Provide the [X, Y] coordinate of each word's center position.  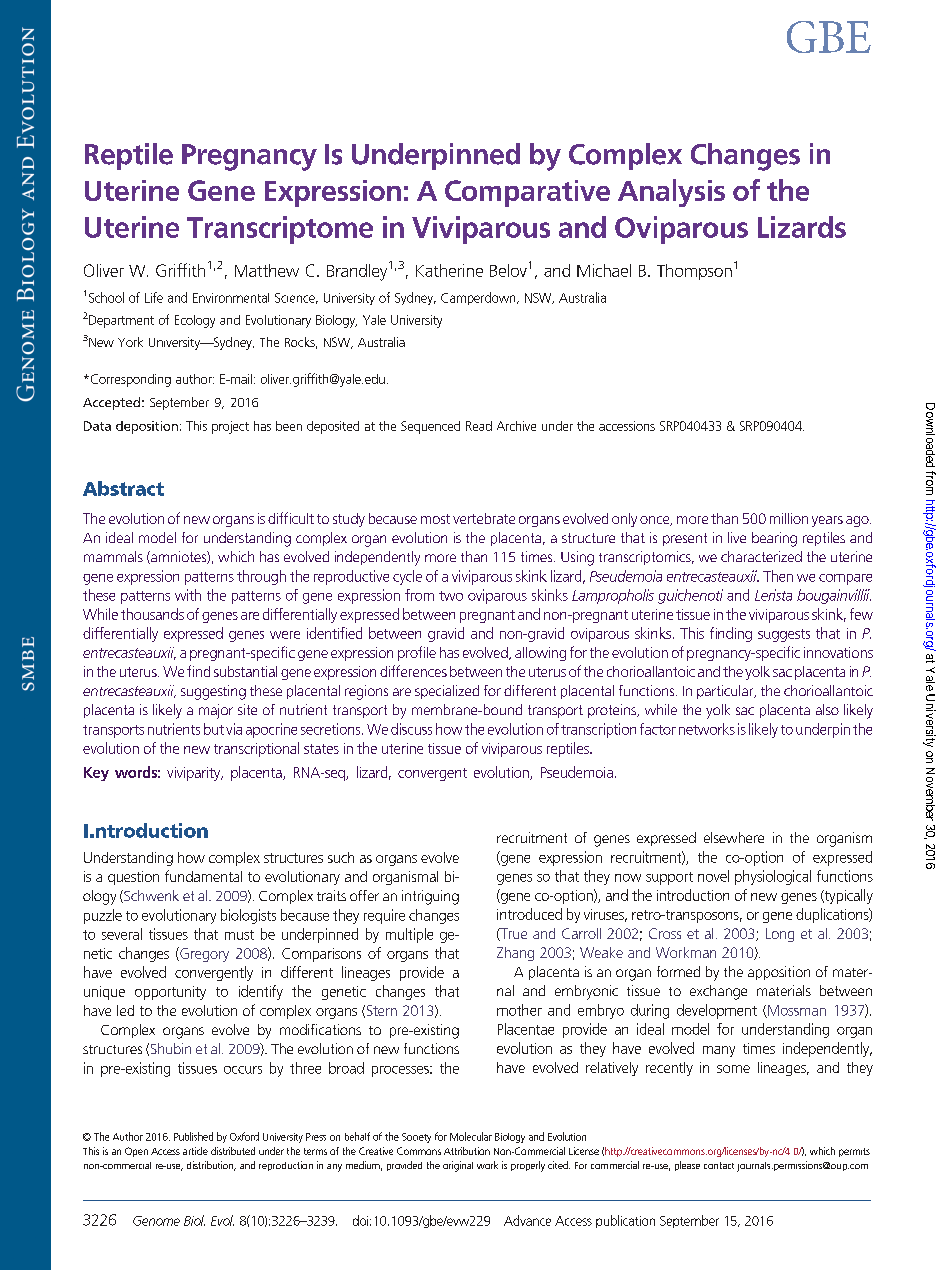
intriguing [430, 897]
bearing [774, 539]
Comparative [527, 193]
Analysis [671, 193]
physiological [773, 877]
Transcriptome [280, 230]
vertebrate [484, 518]
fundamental [203, 876]
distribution [211, 1166]
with [188, 595]
